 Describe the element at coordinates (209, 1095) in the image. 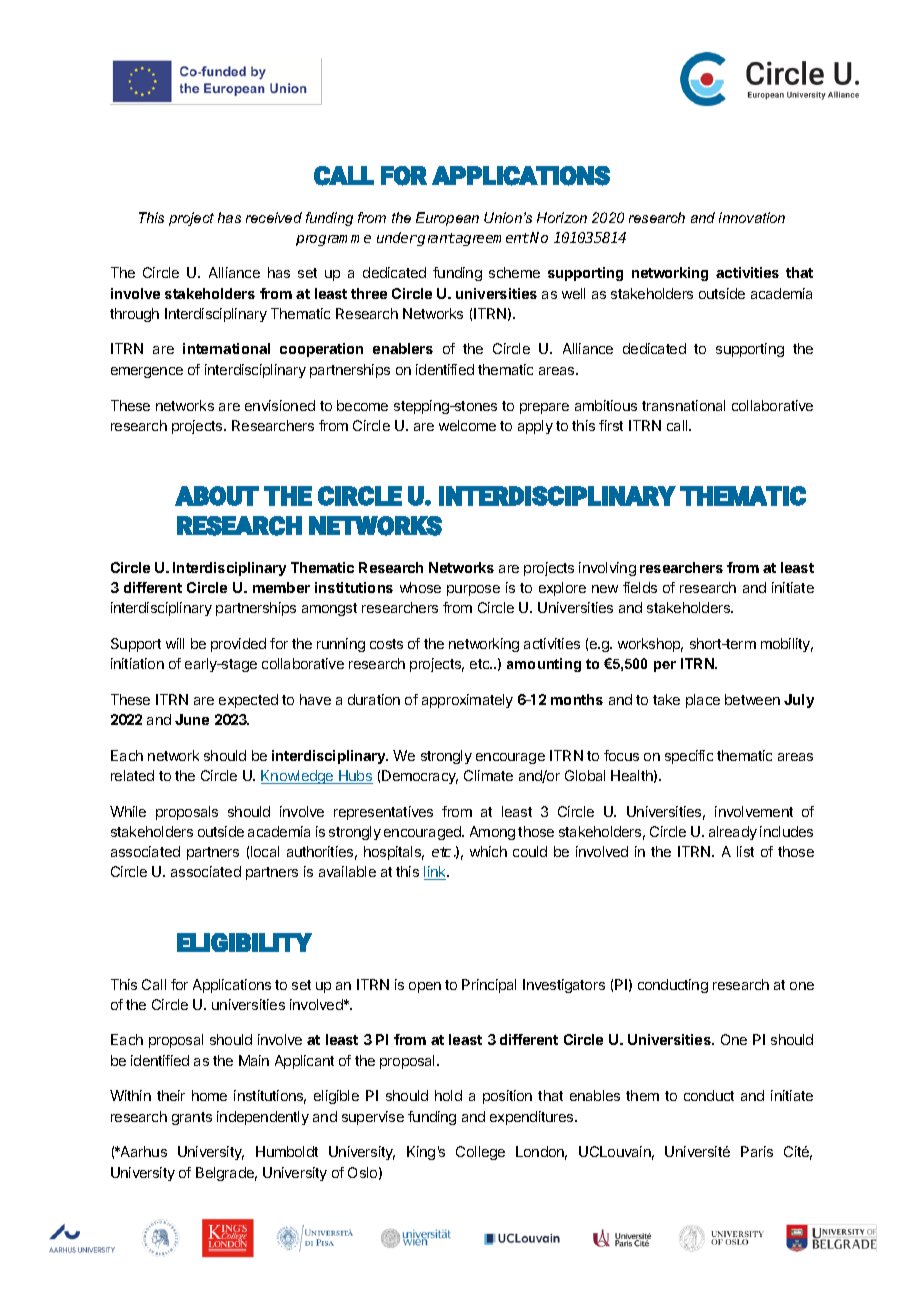

I see `home` at that location.
